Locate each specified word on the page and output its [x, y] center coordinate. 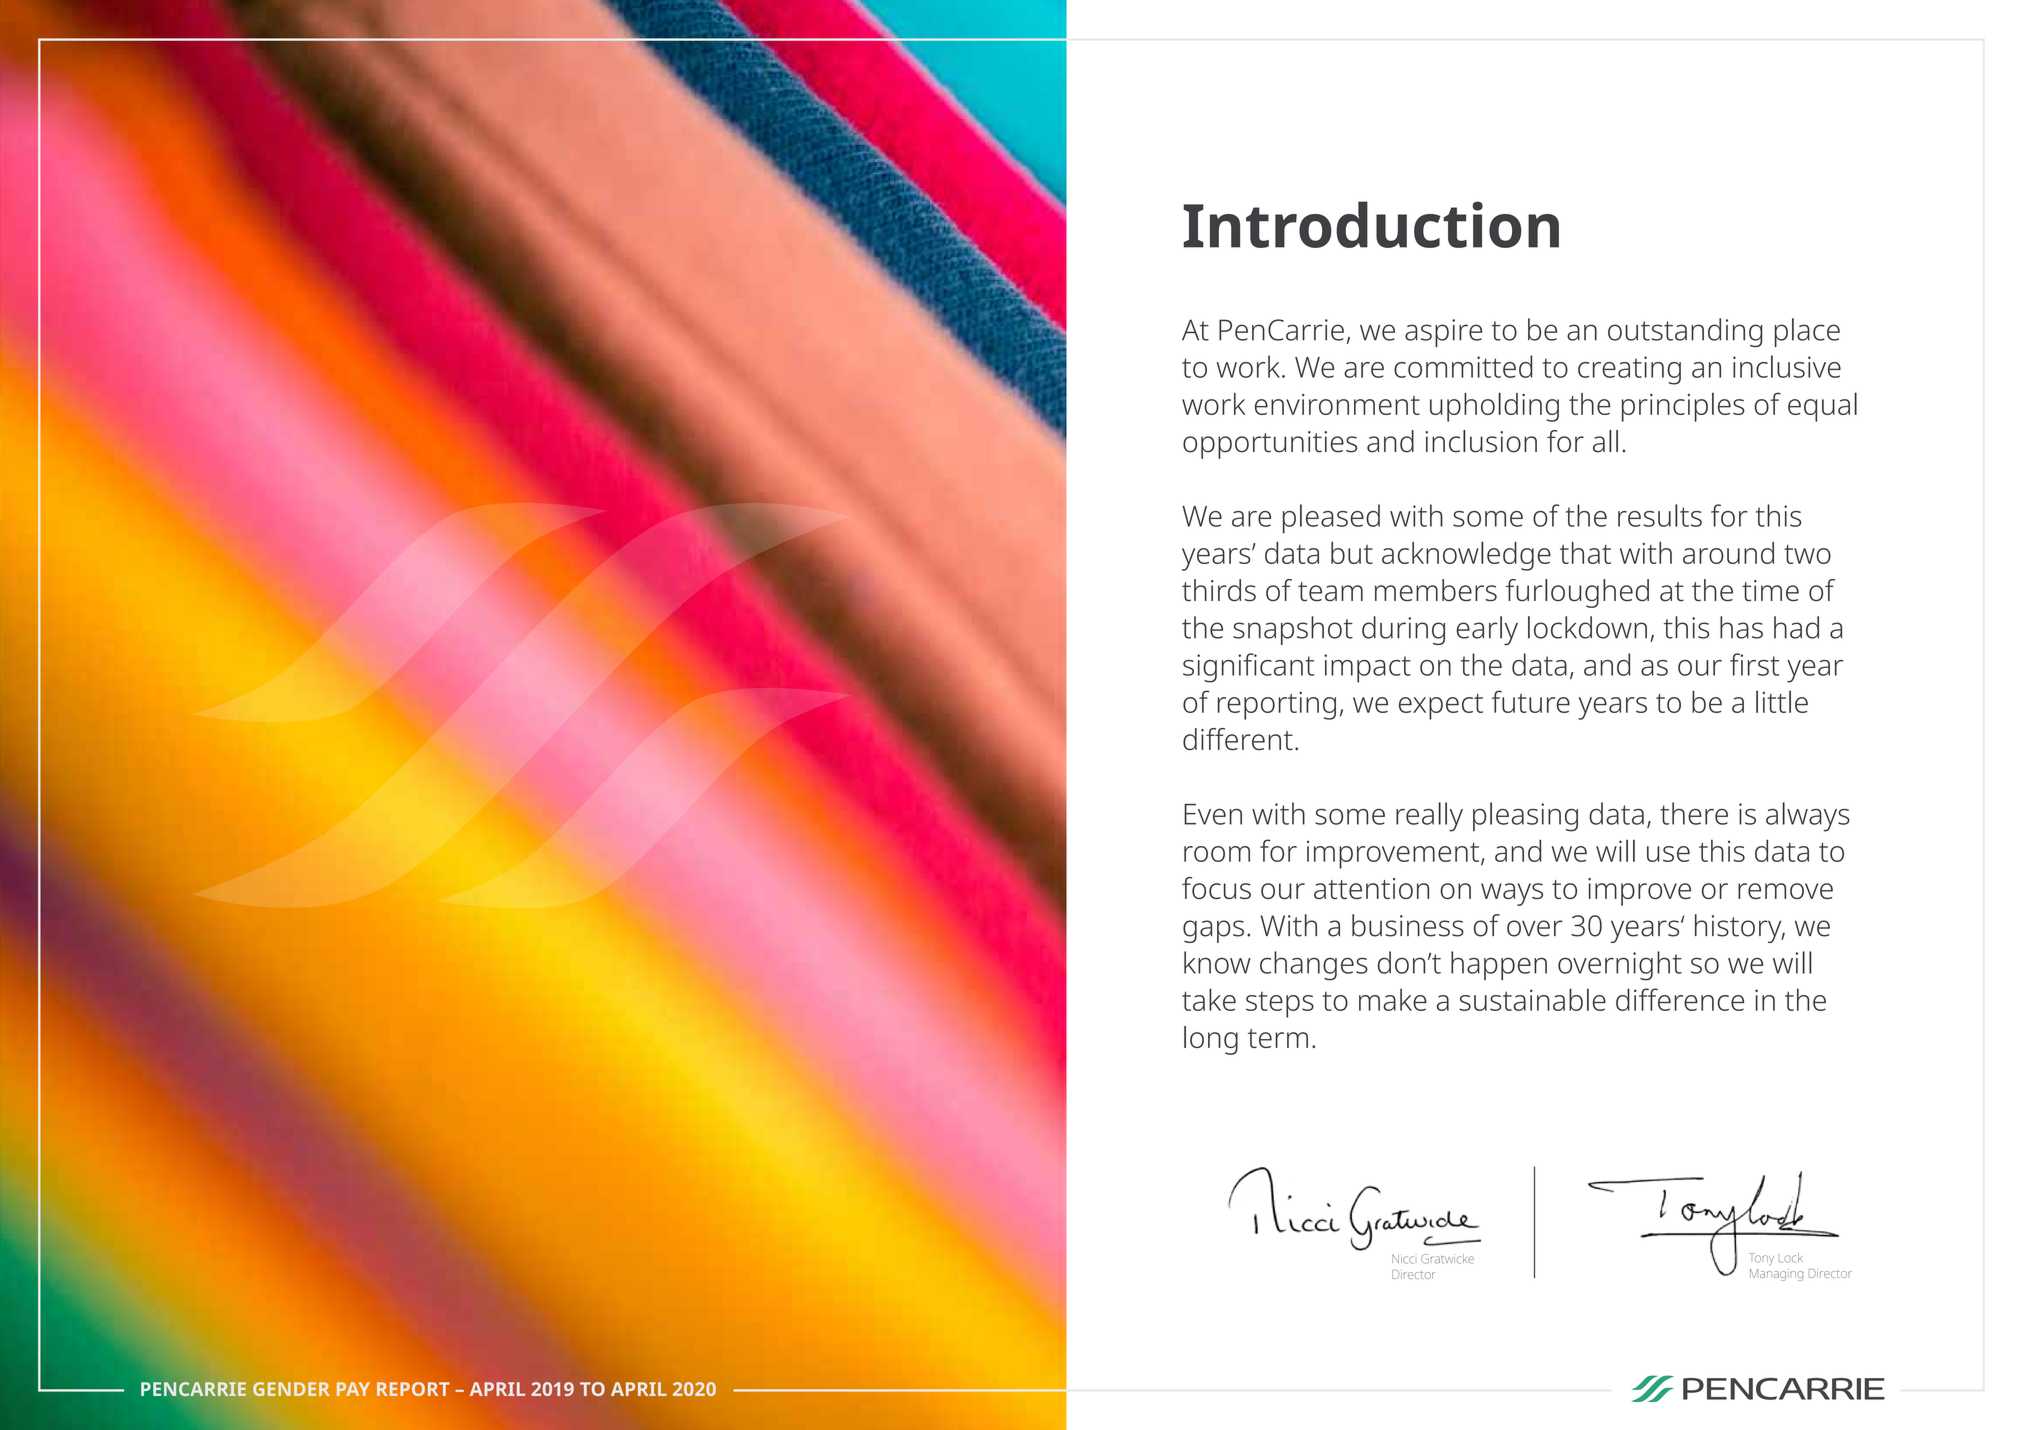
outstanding [1685, 332]
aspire [1443, 333]
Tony [1761, 1259]
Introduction [1371, 224]
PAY [353, 1389]
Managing [1776, 1275]
